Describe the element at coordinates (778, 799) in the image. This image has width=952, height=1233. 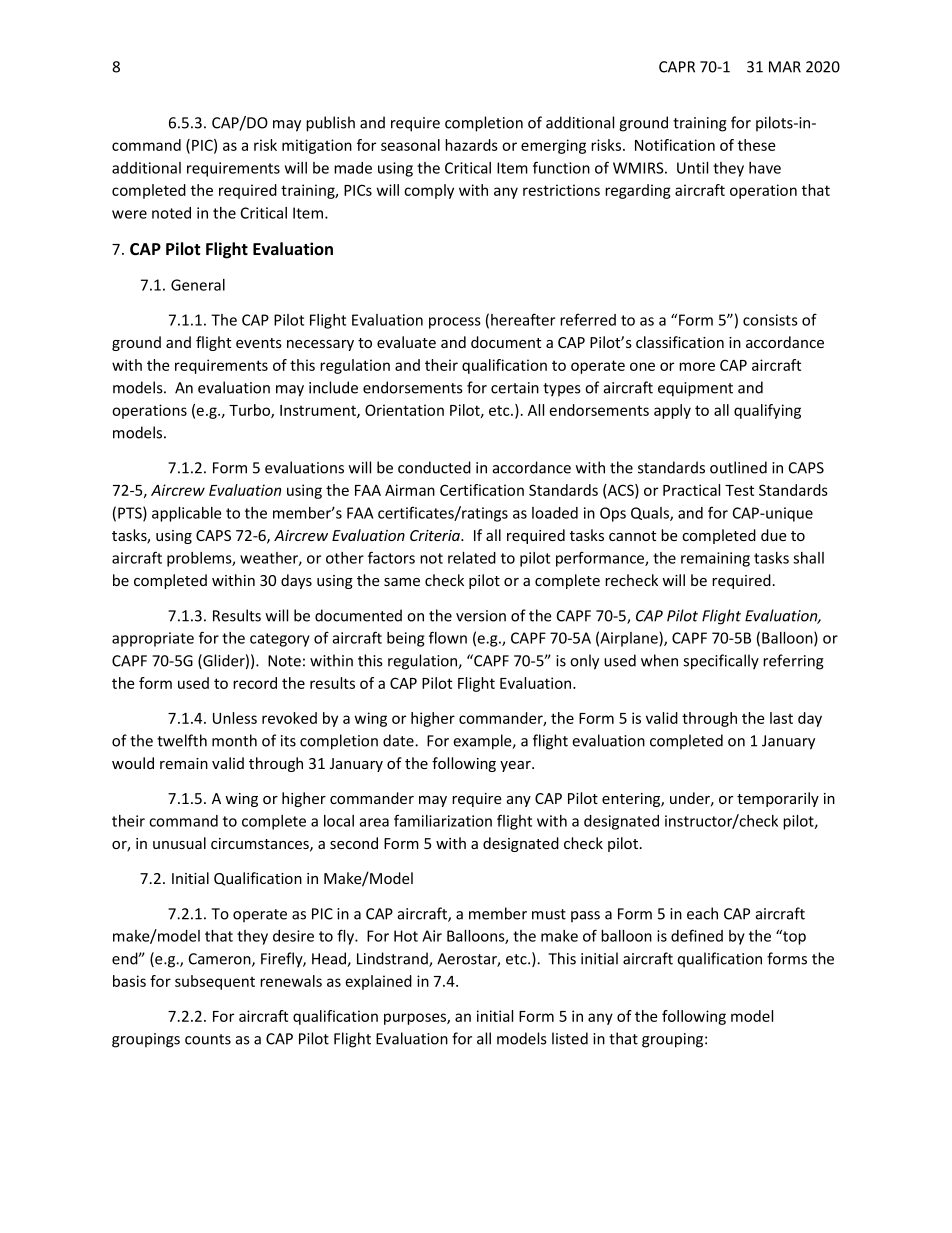
I see `temporarily` at that location.
